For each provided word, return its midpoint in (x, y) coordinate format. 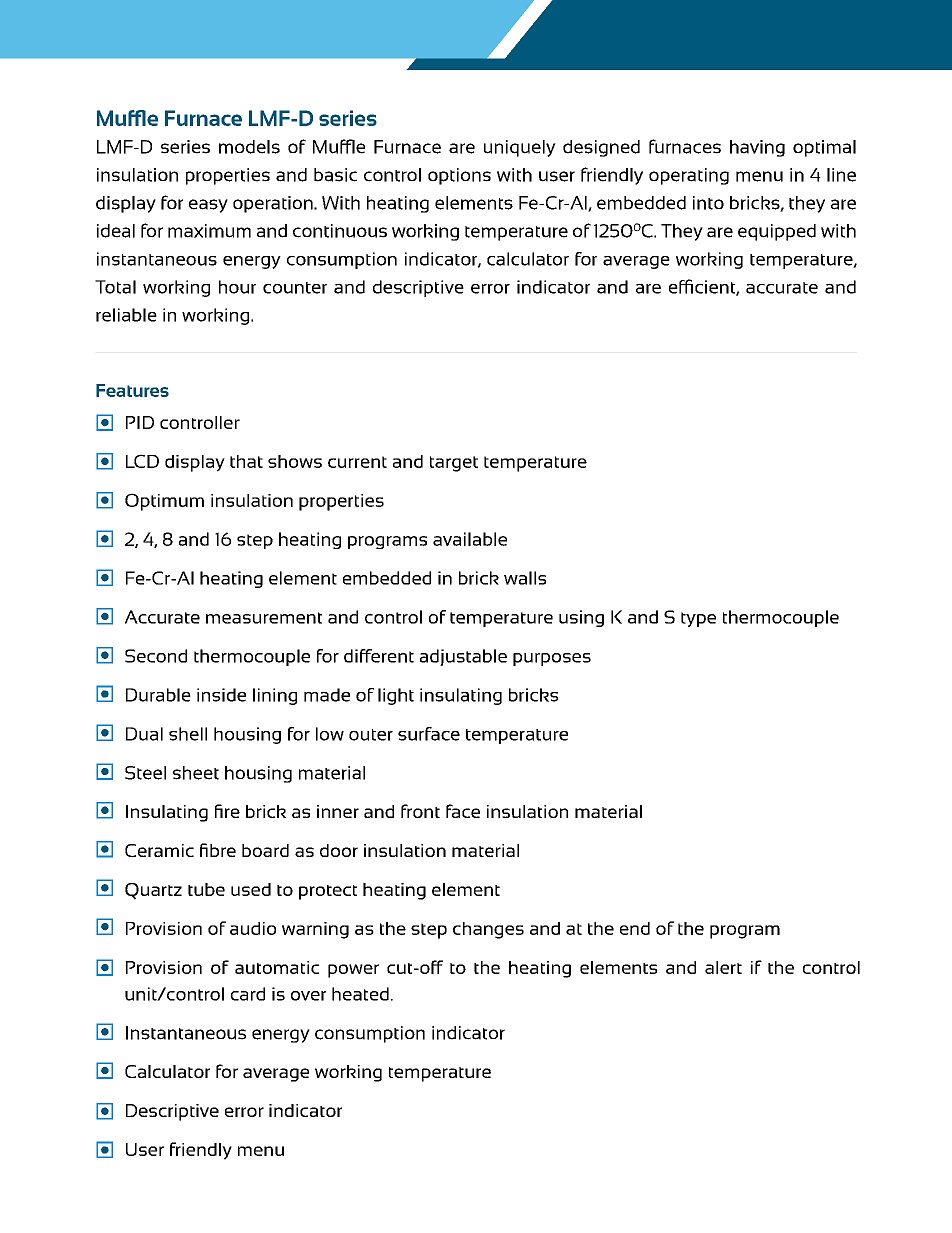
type (698, 619)
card (248, 994)
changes (488, 930)
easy (208, 206)
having (757, 148)
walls (525, 578)
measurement (264, 618)
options (459, 176)
